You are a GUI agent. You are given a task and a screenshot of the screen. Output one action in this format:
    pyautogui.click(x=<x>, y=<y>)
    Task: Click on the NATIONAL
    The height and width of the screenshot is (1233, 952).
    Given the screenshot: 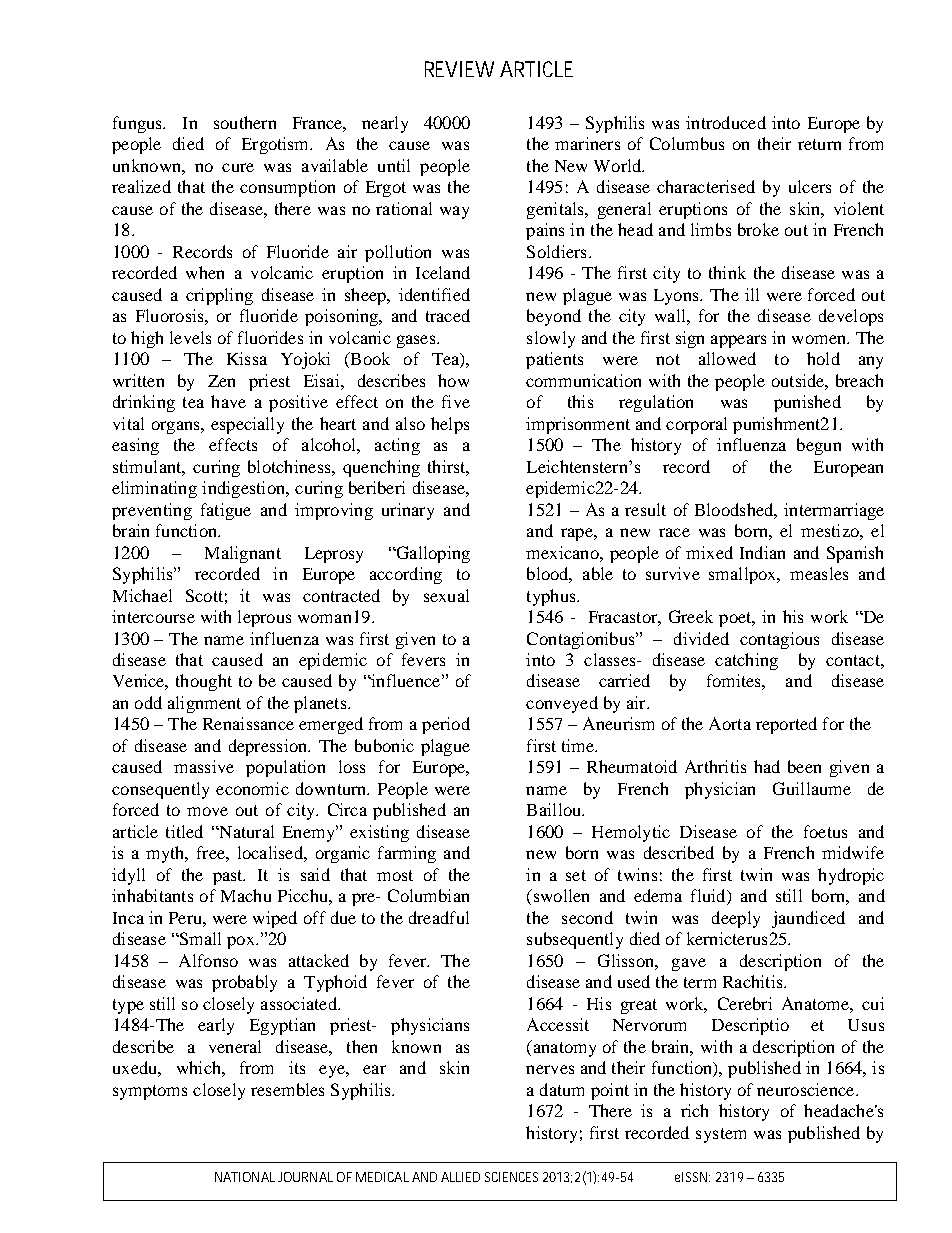 What is the action you would take?
    pyautogui.click(x=245, y=1177)
